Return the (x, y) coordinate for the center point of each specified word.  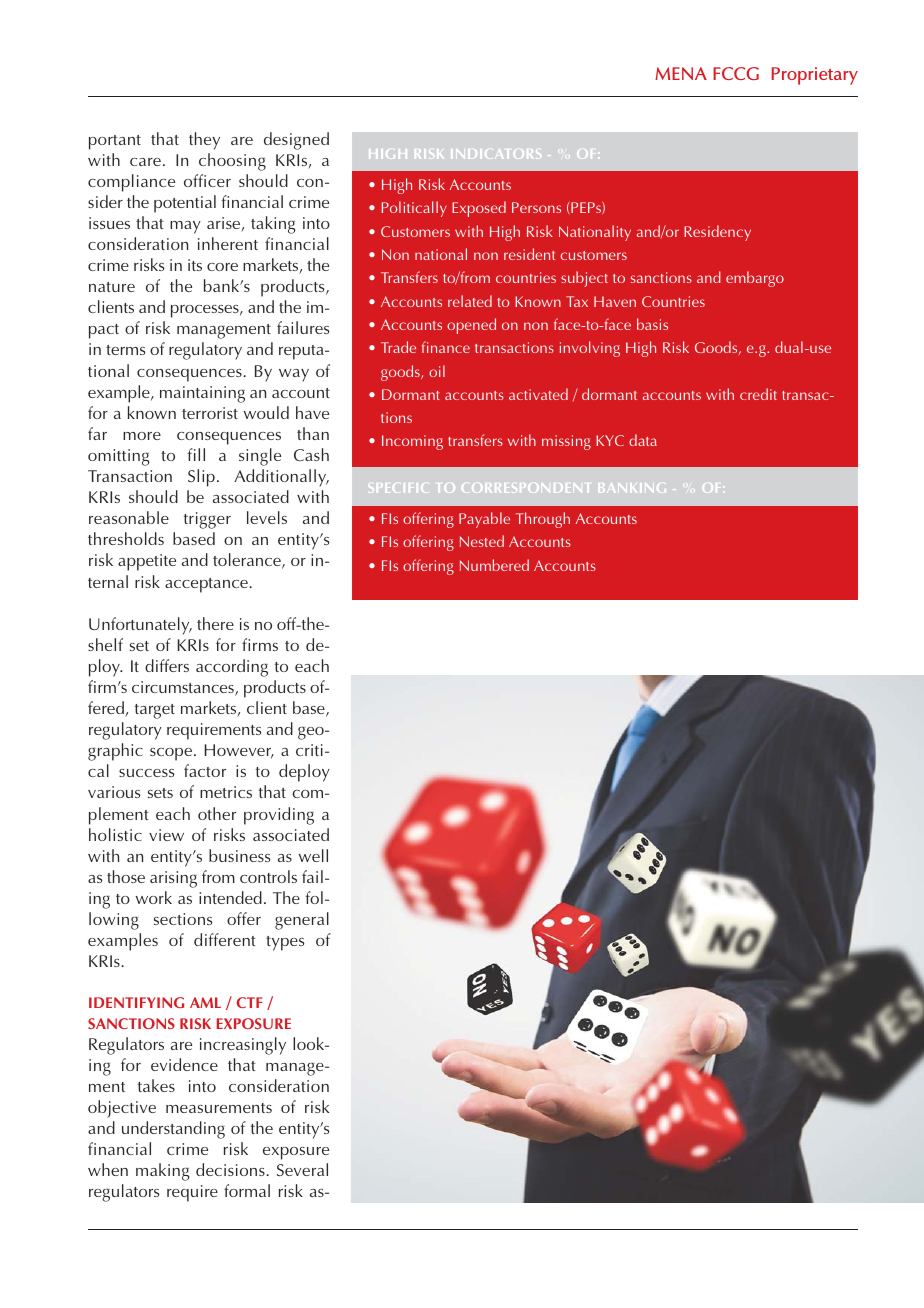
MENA (681, 73)
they (204, 141)
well (313, 855)
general (302, 921)
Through (543, 520)
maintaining (202, 394)
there (215, 623)
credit (758, 394)
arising (173, 879)
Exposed (479, 209)
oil (437, 371)
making (162, 1172)
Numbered (494, 565)
